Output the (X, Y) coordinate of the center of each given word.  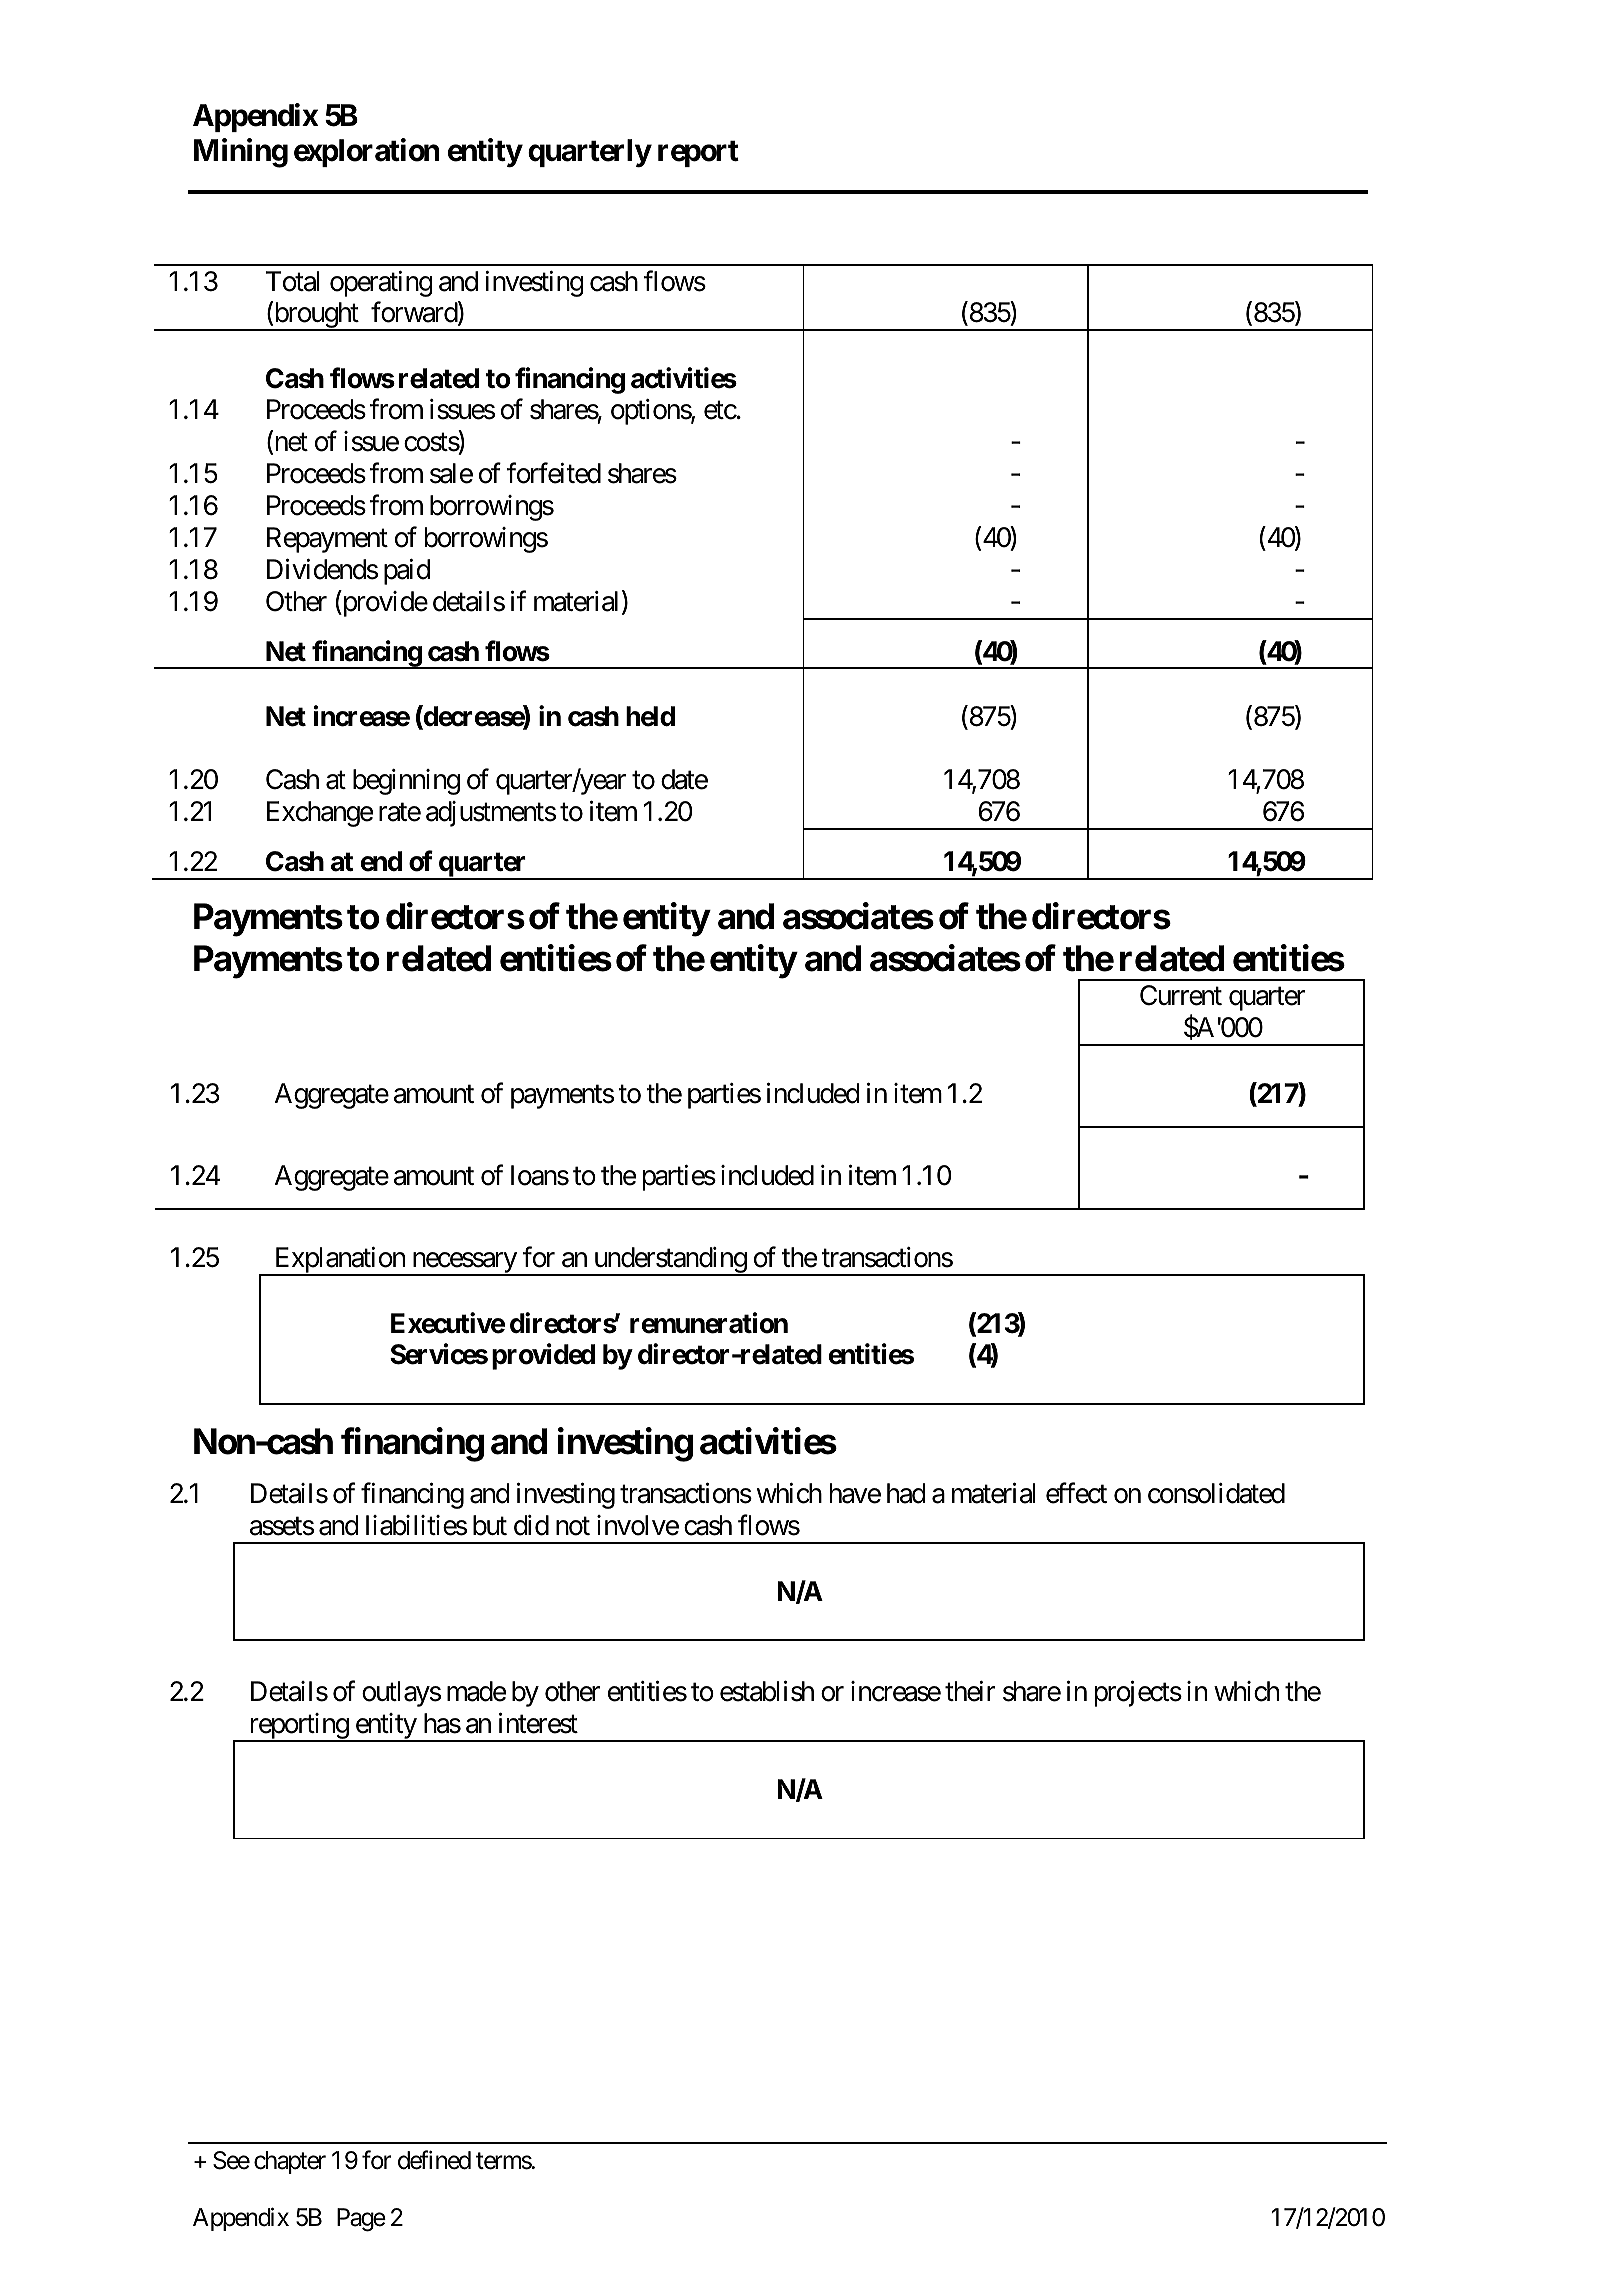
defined (434, 2160)
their (970, 1691)
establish (767, 1691)
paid (407, 572)
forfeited (554, 473)
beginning (406, 782)
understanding (669, 1261)
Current (1181, 995)
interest (538, 1723)
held (650, 716)
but (490, 1525)
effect (1076, 1493)
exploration (367, 152)
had (906, 1493)
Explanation (339, 1261)
